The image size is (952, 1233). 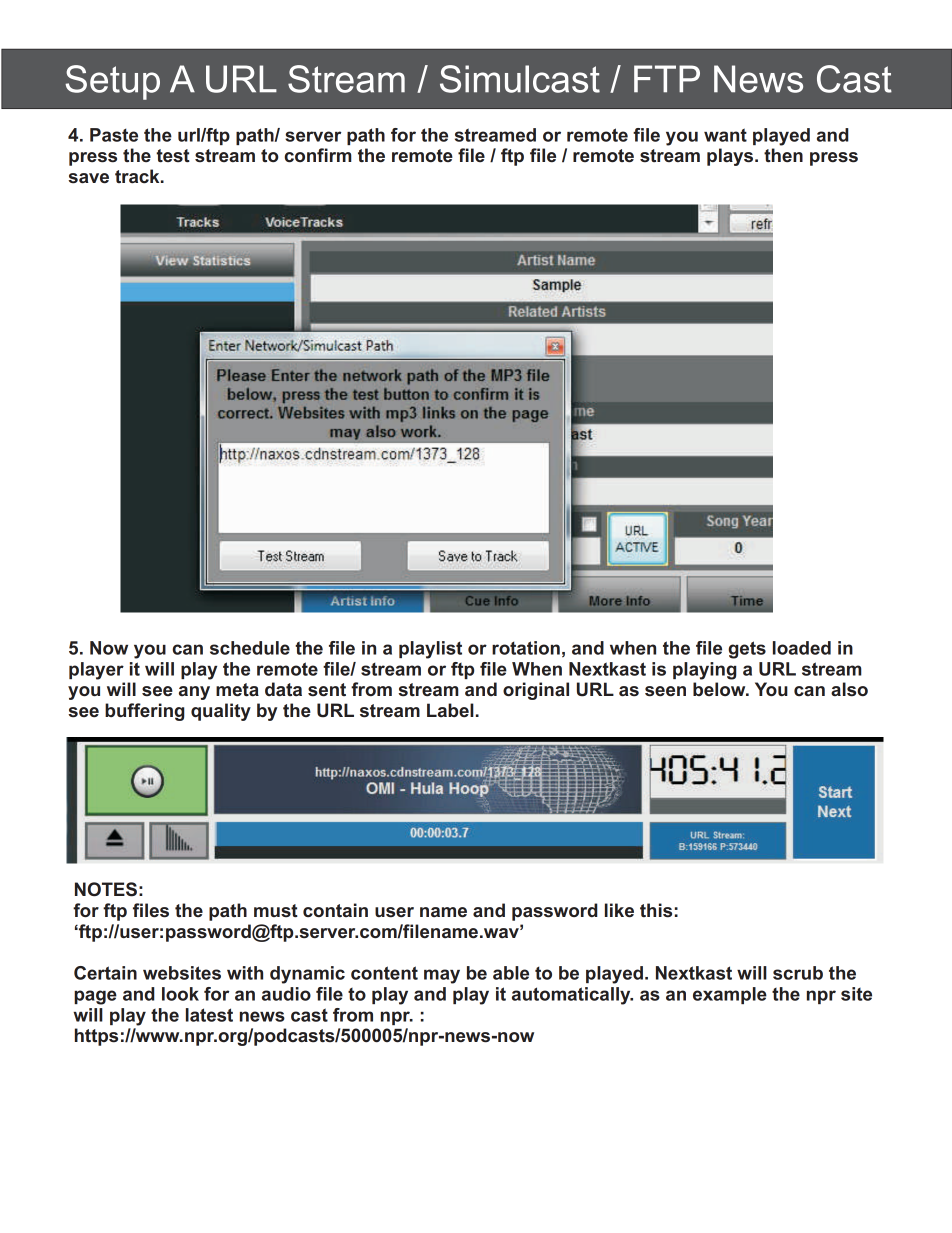 I want to click on look, so click(x=180, y=994).
